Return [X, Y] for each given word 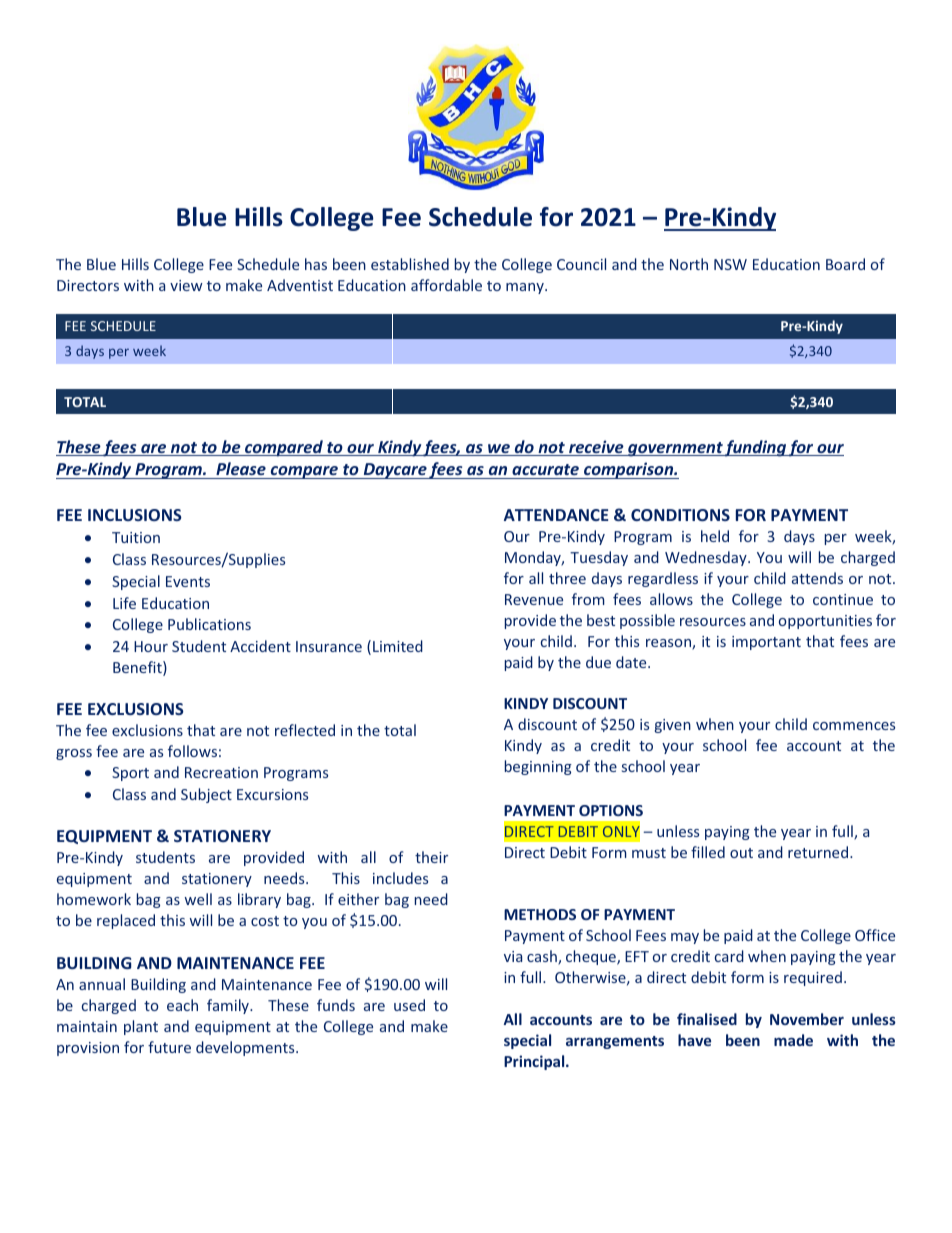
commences [854, 726]
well [198, 899]
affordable [446, 285]
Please [241, 470]
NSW [730, 264]
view [186, 285]
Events [188, 581]
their [431, 857]
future [169, 1047]
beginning [538, 767]
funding [755, 448]
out [741, 853]
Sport [130, 774]
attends [817, 578]
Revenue [534, 599]
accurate [545, 471]
